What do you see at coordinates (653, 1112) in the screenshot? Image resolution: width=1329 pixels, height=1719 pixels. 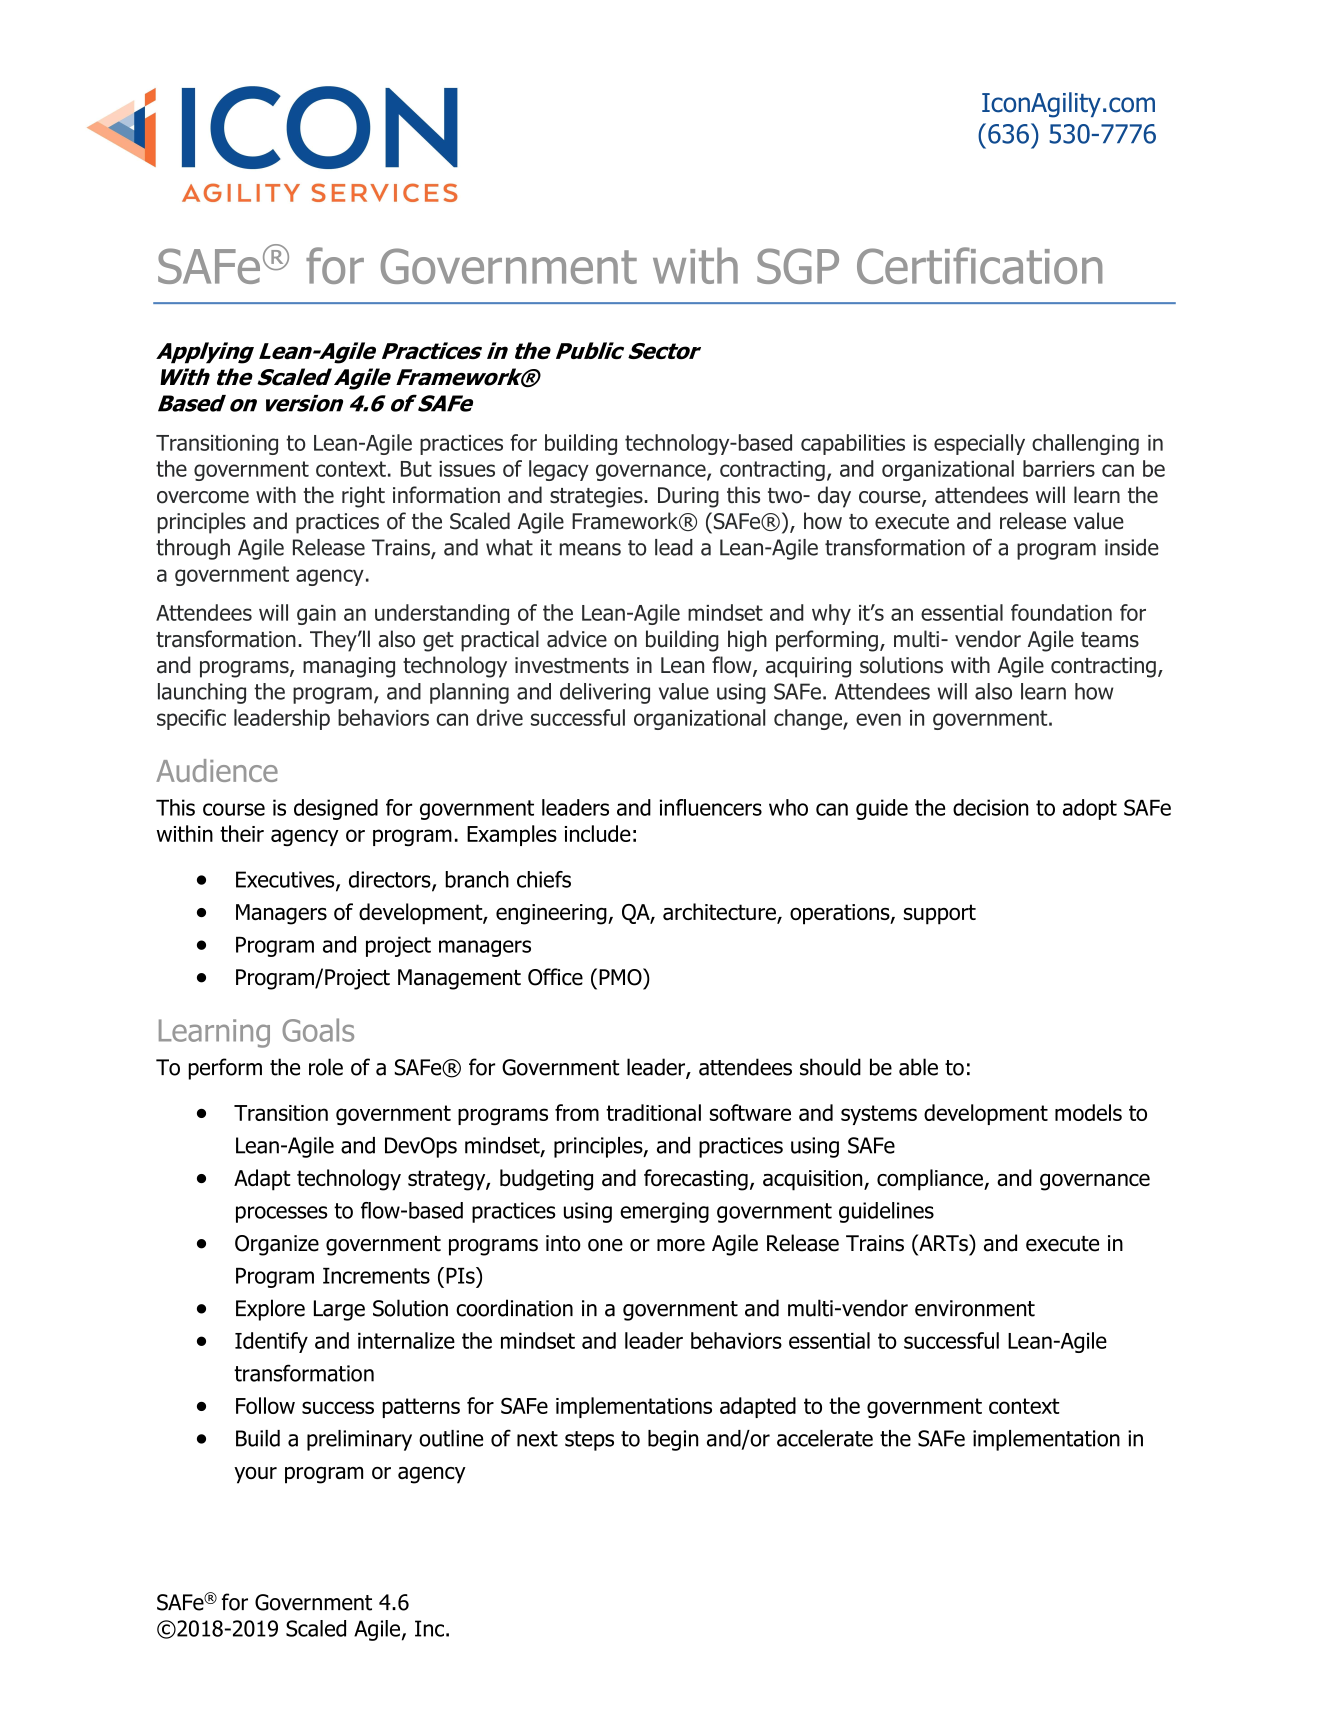 I see `traditional` at bounding box center [653, 1112].
